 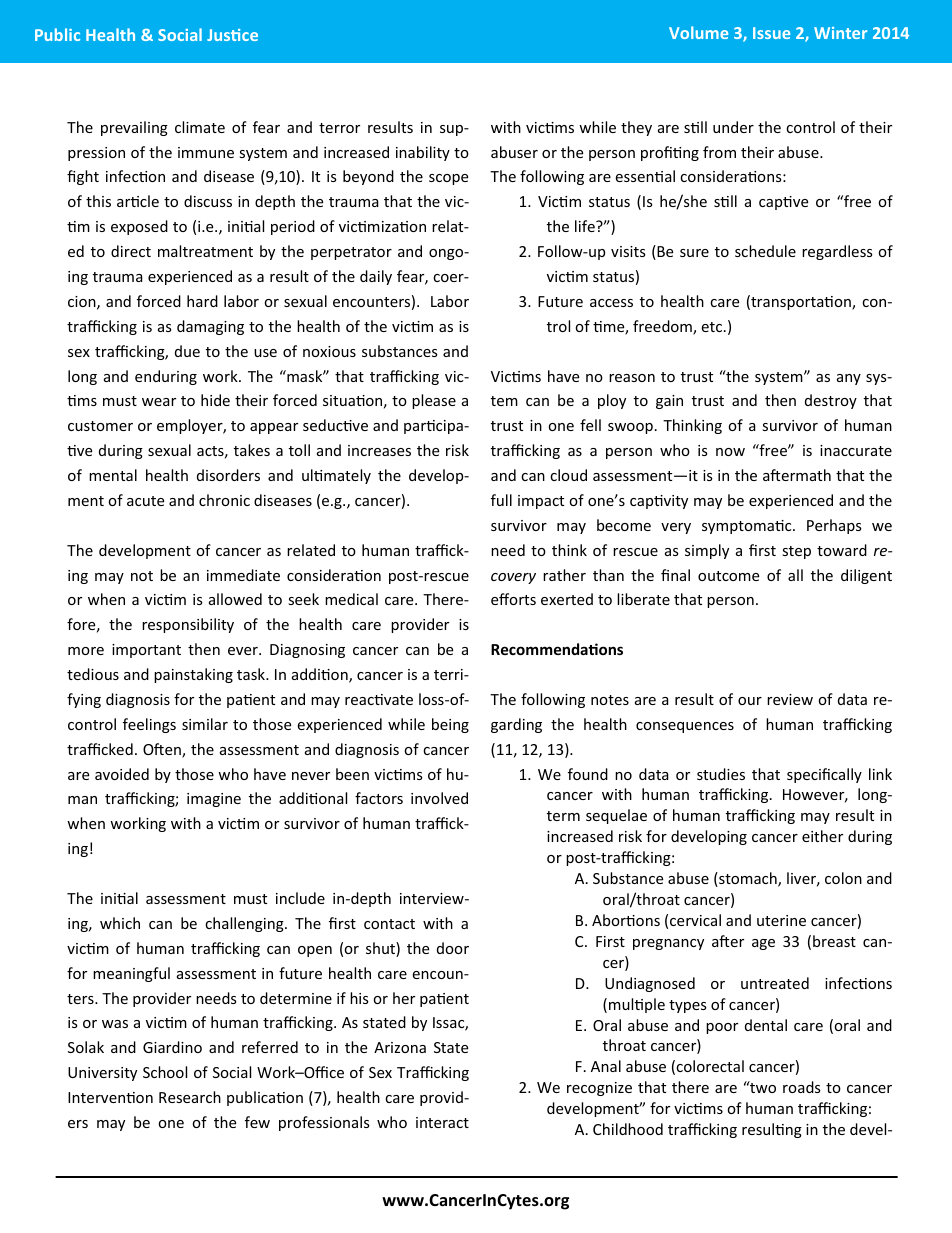 What do you see at coordinates (190, 1097) in the screenshot?
I see `Research` at bounding box center [190, 1097].
